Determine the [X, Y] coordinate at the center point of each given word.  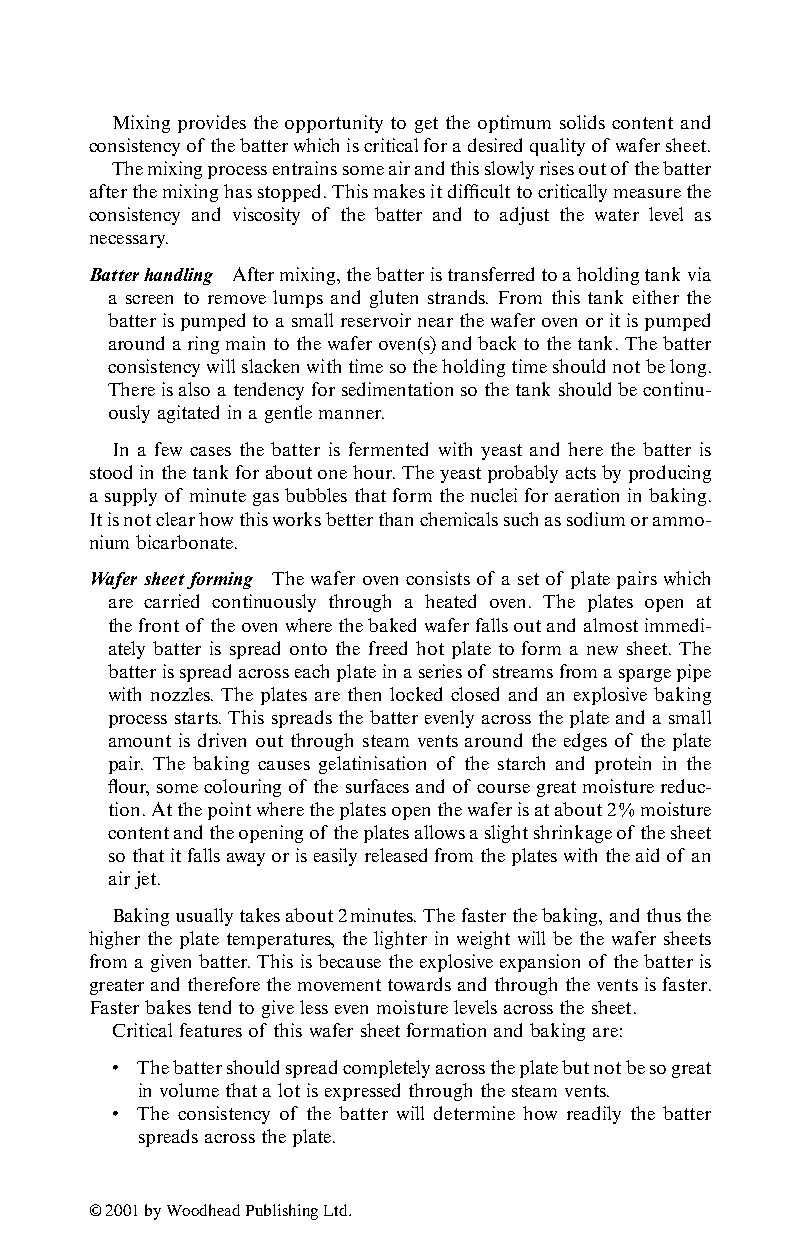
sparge [645, 675]
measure [647, 193]
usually [204, 917]
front [159, 625]
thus [664, 915]
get [426, 125]
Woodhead [203, 1210]
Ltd [337, 1210]
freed [388, 648]
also [194, 389]
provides [212, 124]
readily [594, 1115]
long [688, 368]
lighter [400, 940]
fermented [388, 449]
